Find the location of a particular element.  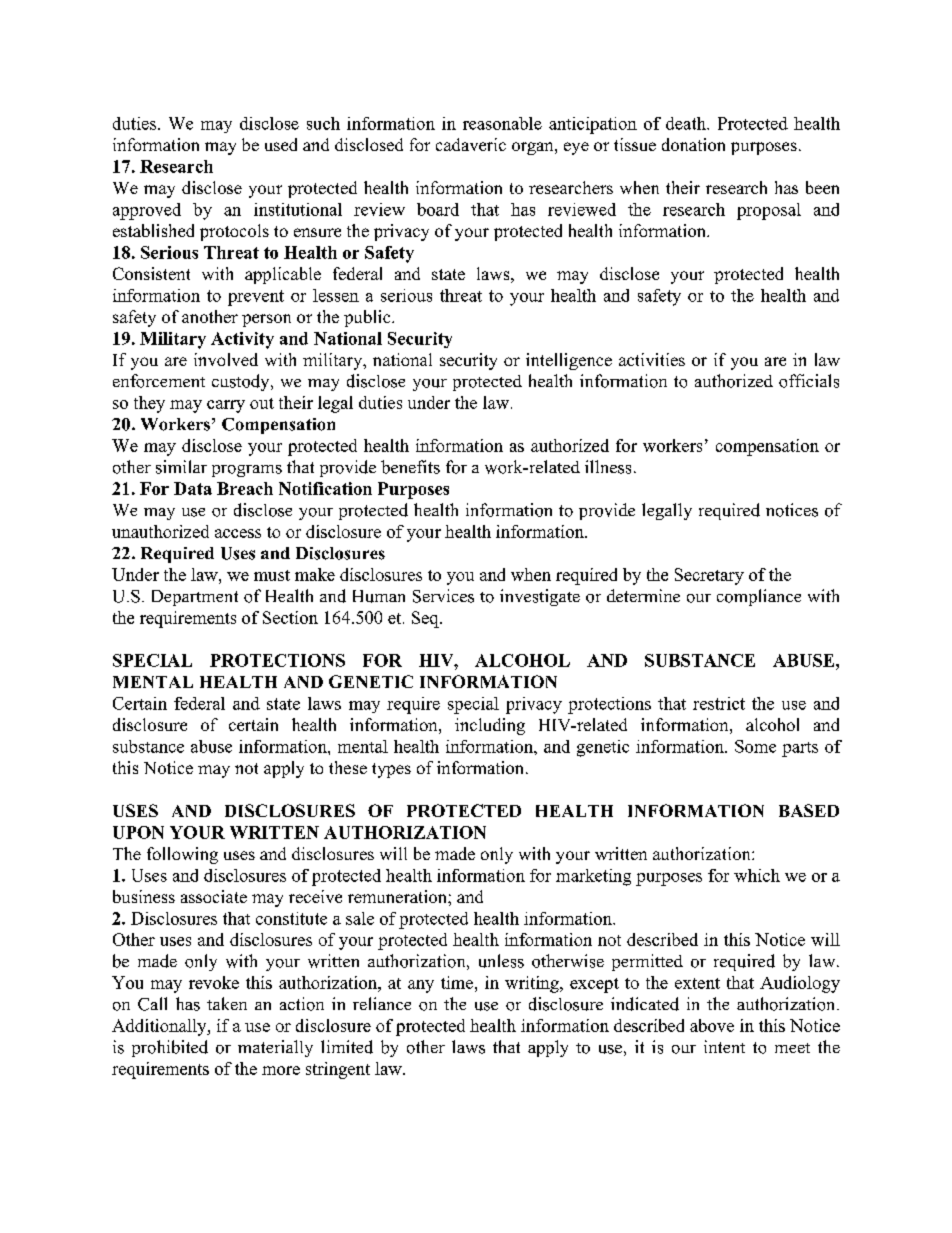

including is located at coordinates (490, 726).
